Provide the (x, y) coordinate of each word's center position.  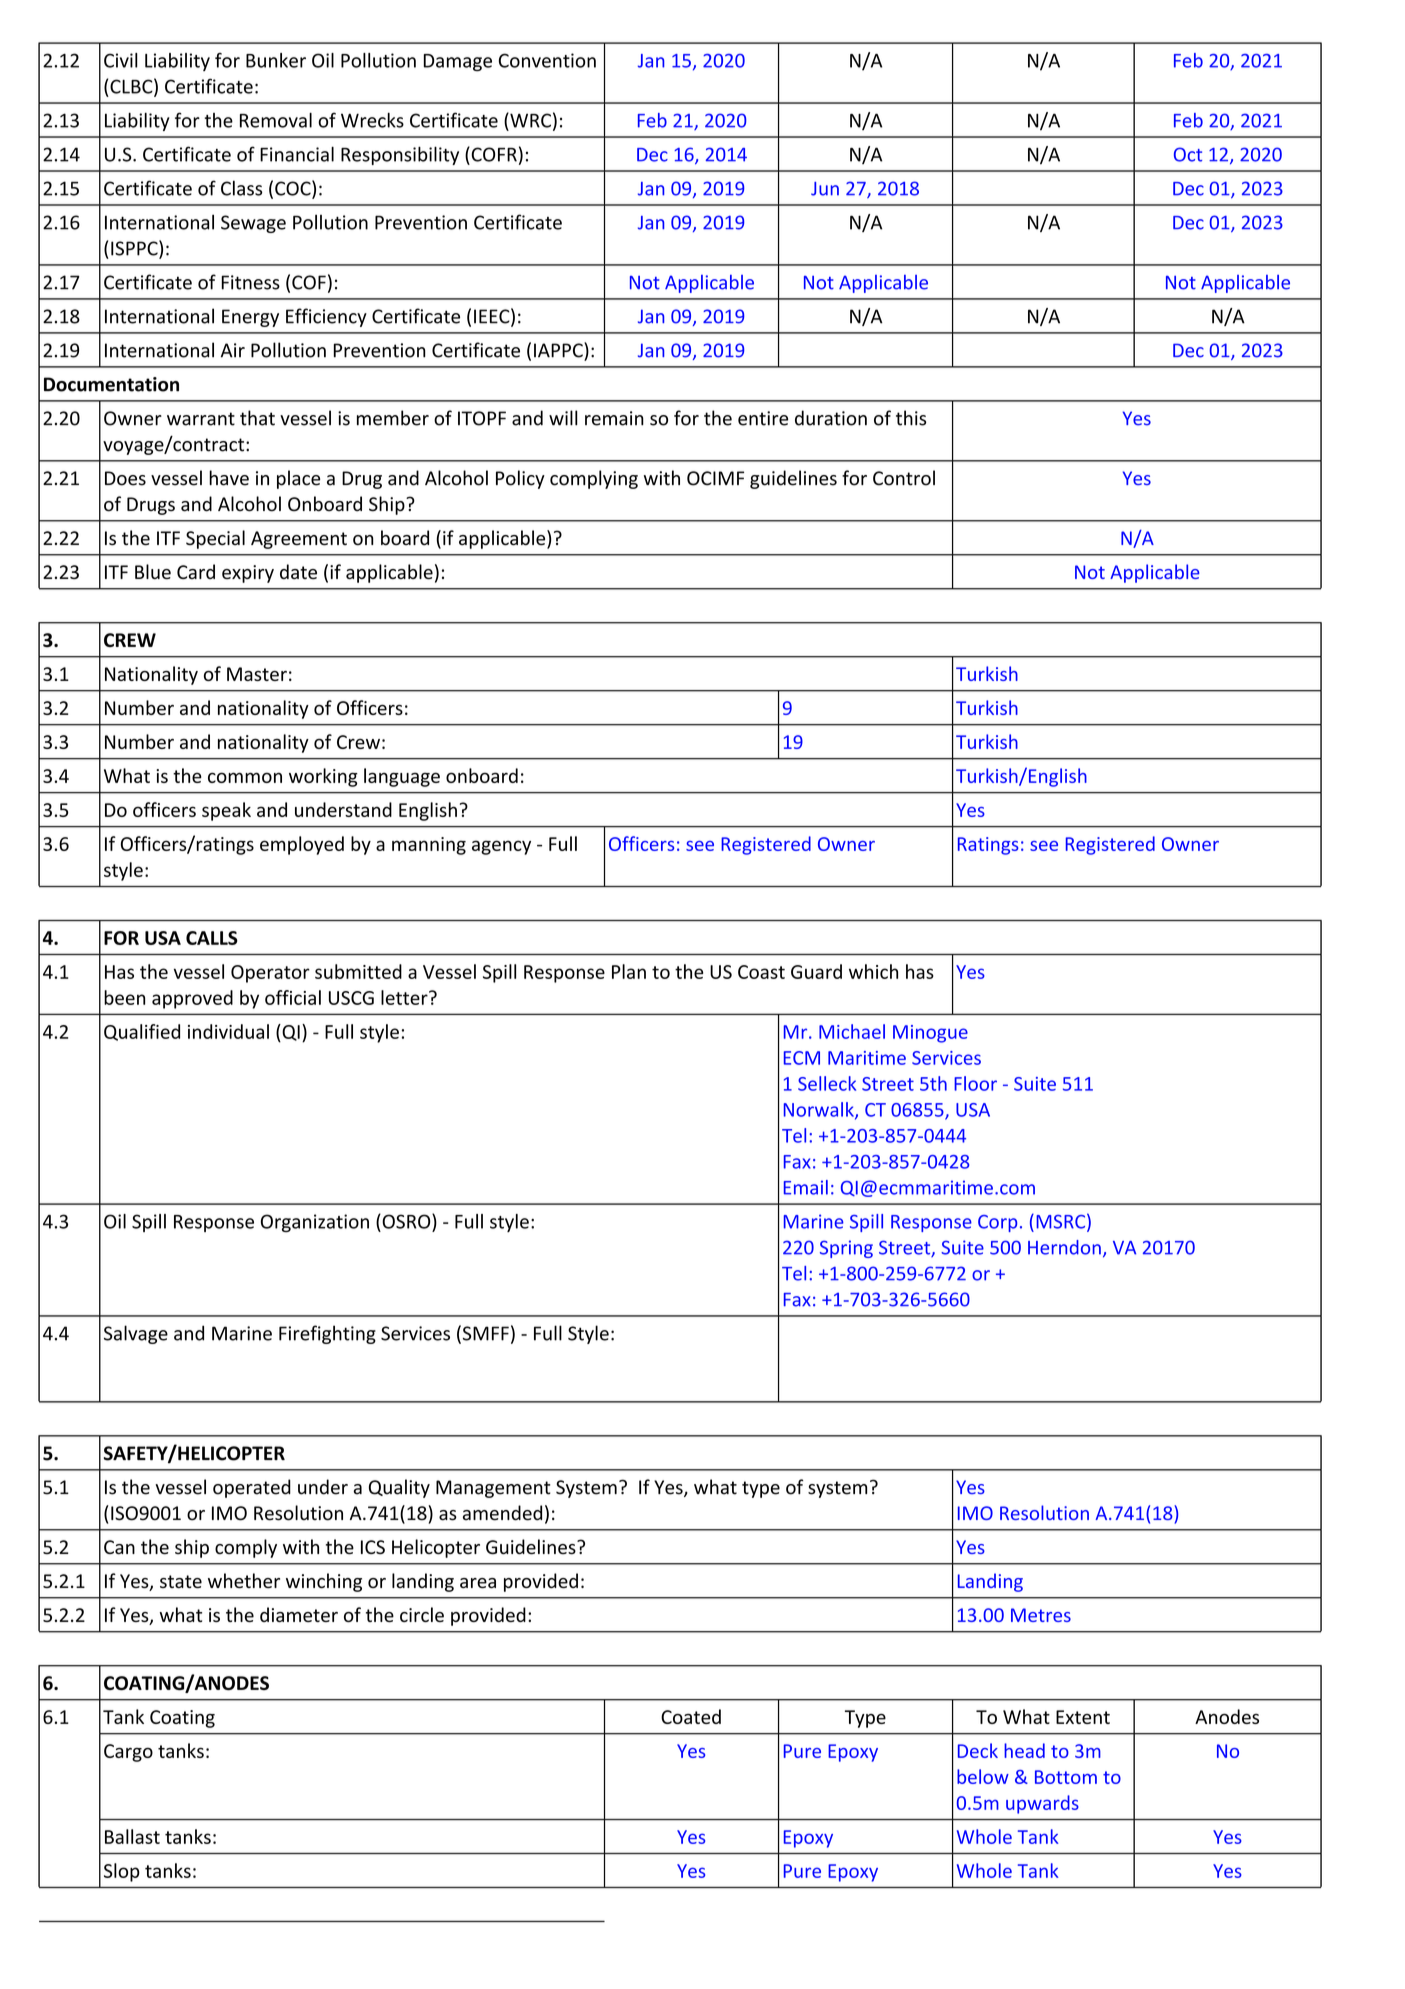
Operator (270, 974)
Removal (276, 120)
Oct (1188, 154)
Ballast (132, 1836)
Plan (629, 971)
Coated (691, 1716)
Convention (547, 60)
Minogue (930, 1034)
